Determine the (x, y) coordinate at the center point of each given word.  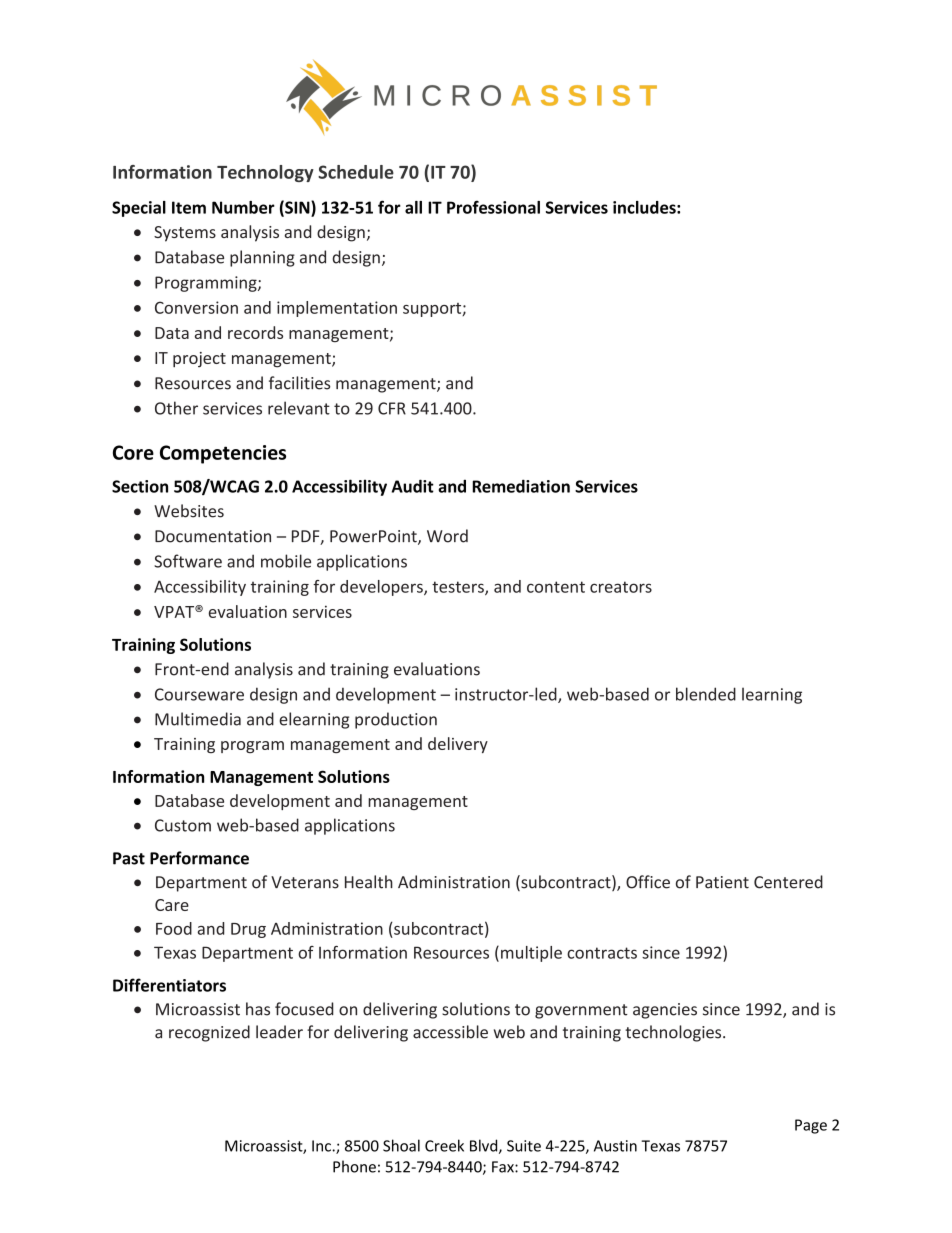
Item (189, 207)
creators (621, 587)
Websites (189, 511)
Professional (493, 207)
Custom (183, 825)
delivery (458, 745)
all (413, 207)
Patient (722, 882)
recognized (209, 1033)
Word (447, 536)
